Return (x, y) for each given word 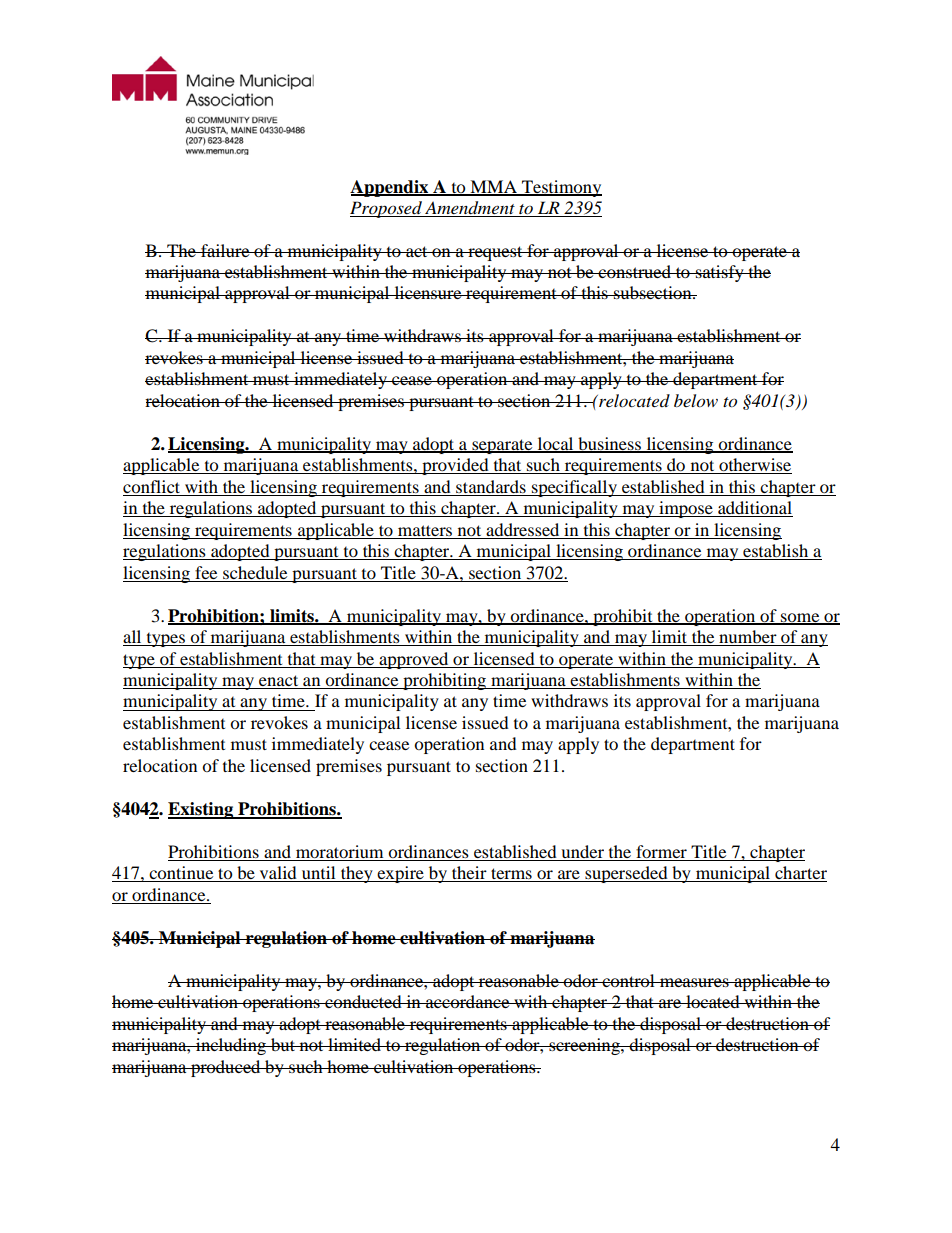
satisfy (720, 273)
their (469, 874)
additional (754, 509)
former (661, 853)
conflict (151, 486)
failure (225, 250)
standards (491, 486)
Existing (202, 810)
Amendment (470, 209)
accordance (468, 1001)
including (231, 1046)
